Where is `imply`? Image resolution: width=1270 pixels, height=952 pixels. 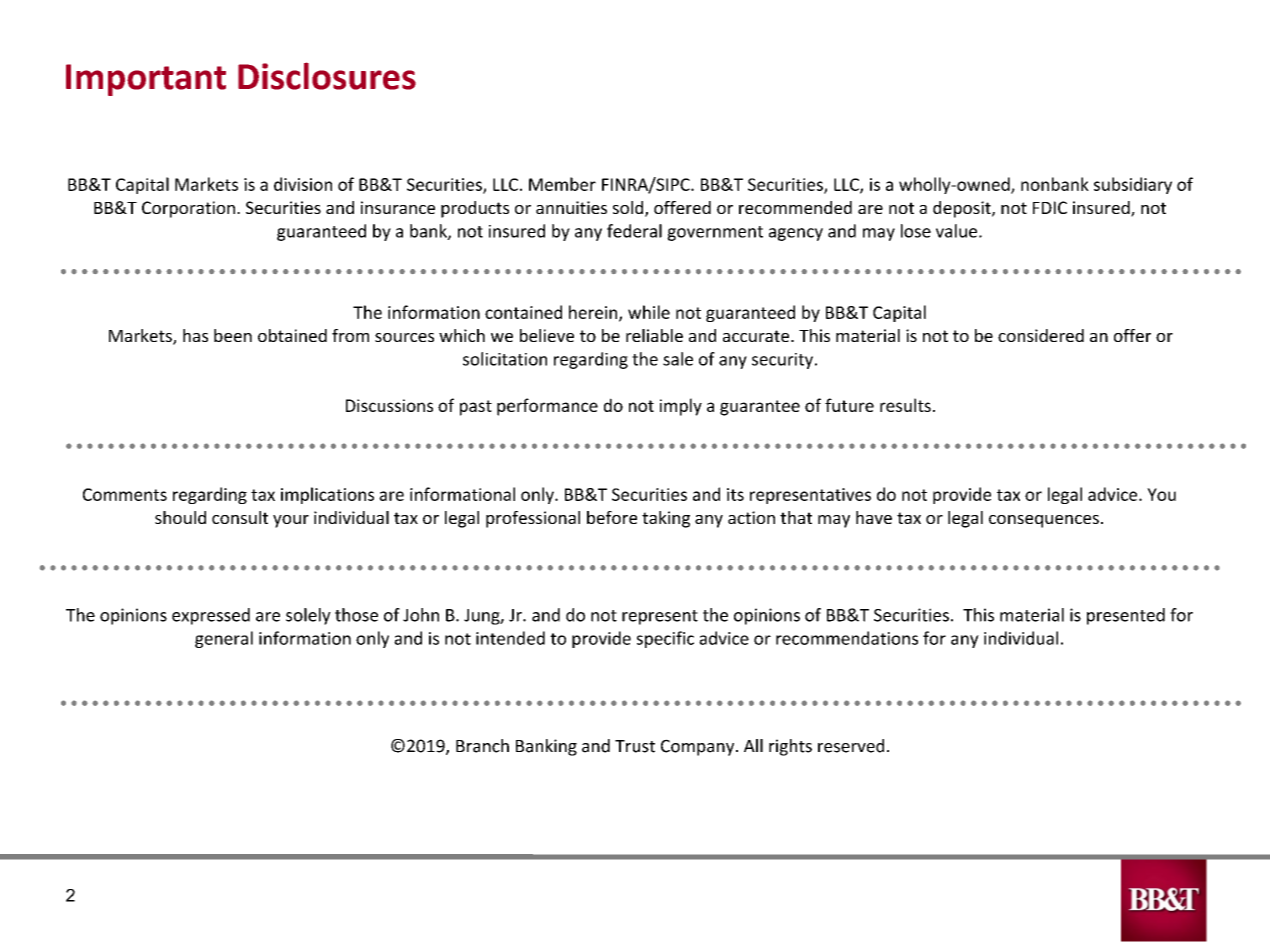 imply is located at coordinates (681, 407).
